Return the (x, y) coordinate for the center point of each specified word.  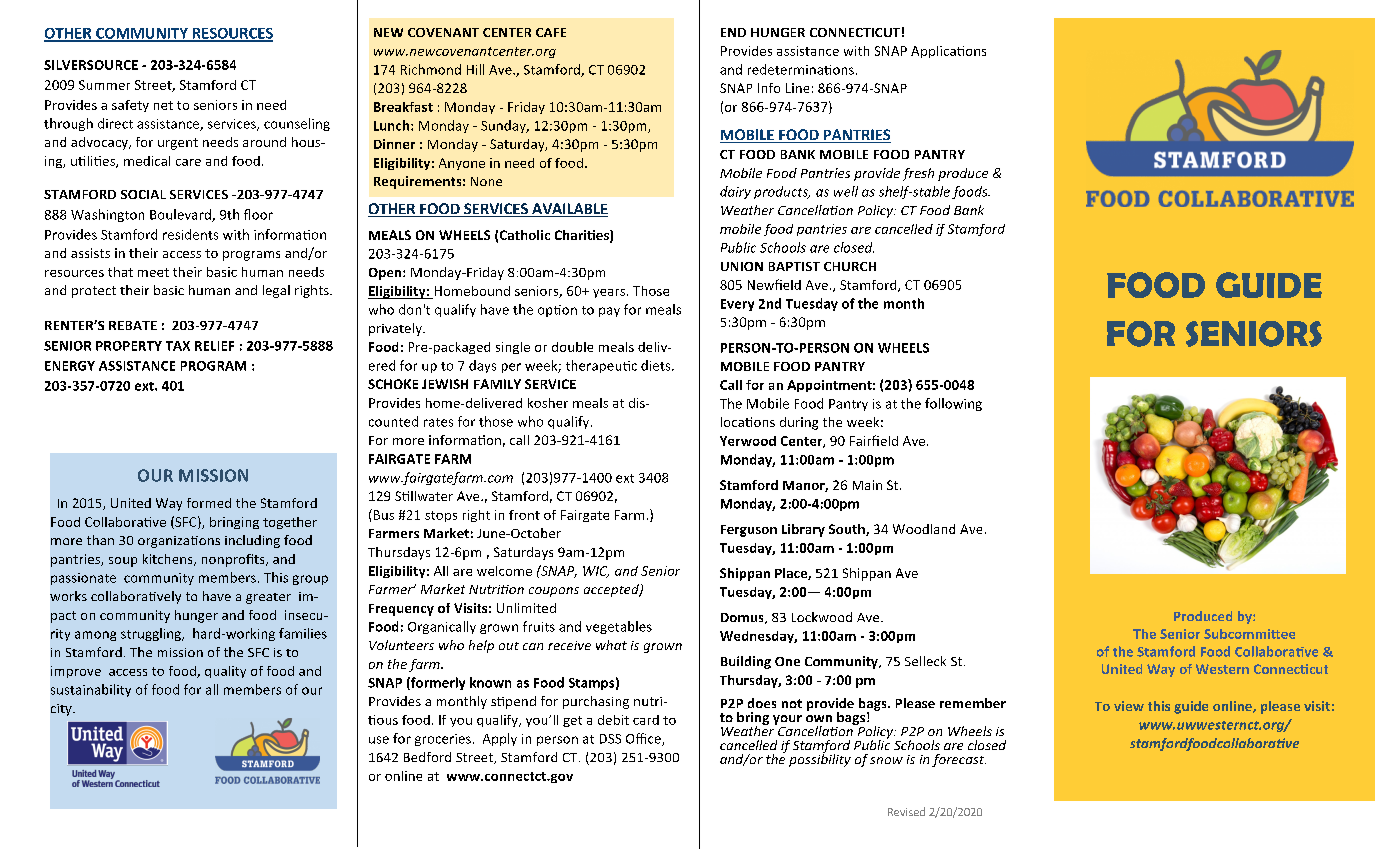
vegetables (619, 627)
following (953, 404)
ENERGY (70, 366)
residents (190, 234)
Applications (948, 52)
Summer (104, 85)
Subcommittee (1249, 634)
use (379, 740)
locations (748, 422)
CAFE (551, 32)
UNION (742, 266)
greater (268, 598)
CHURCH (850, 266)
